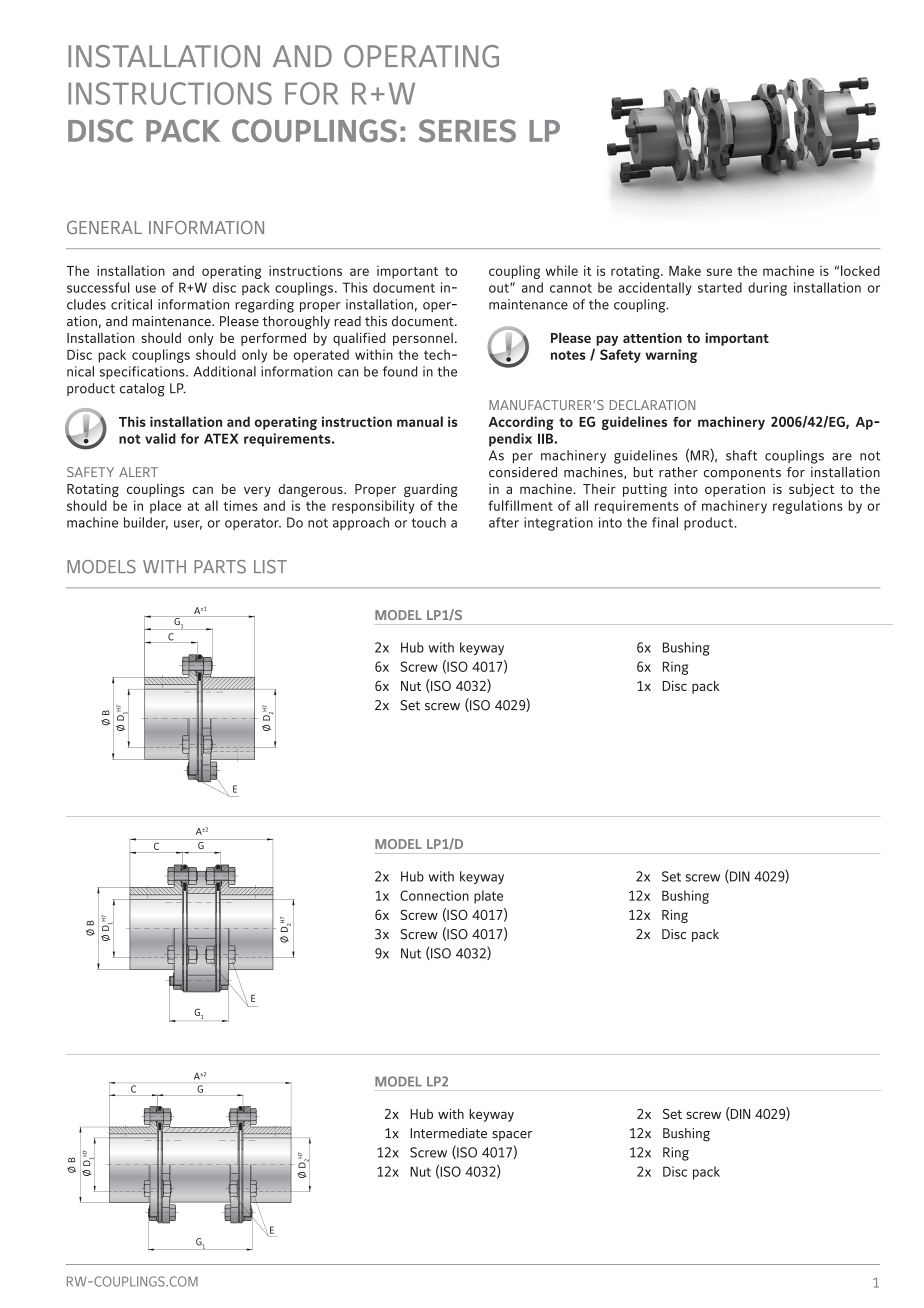 This document has width=924, height=1308. I want to click on Intermediate, so click(448, 1133).
